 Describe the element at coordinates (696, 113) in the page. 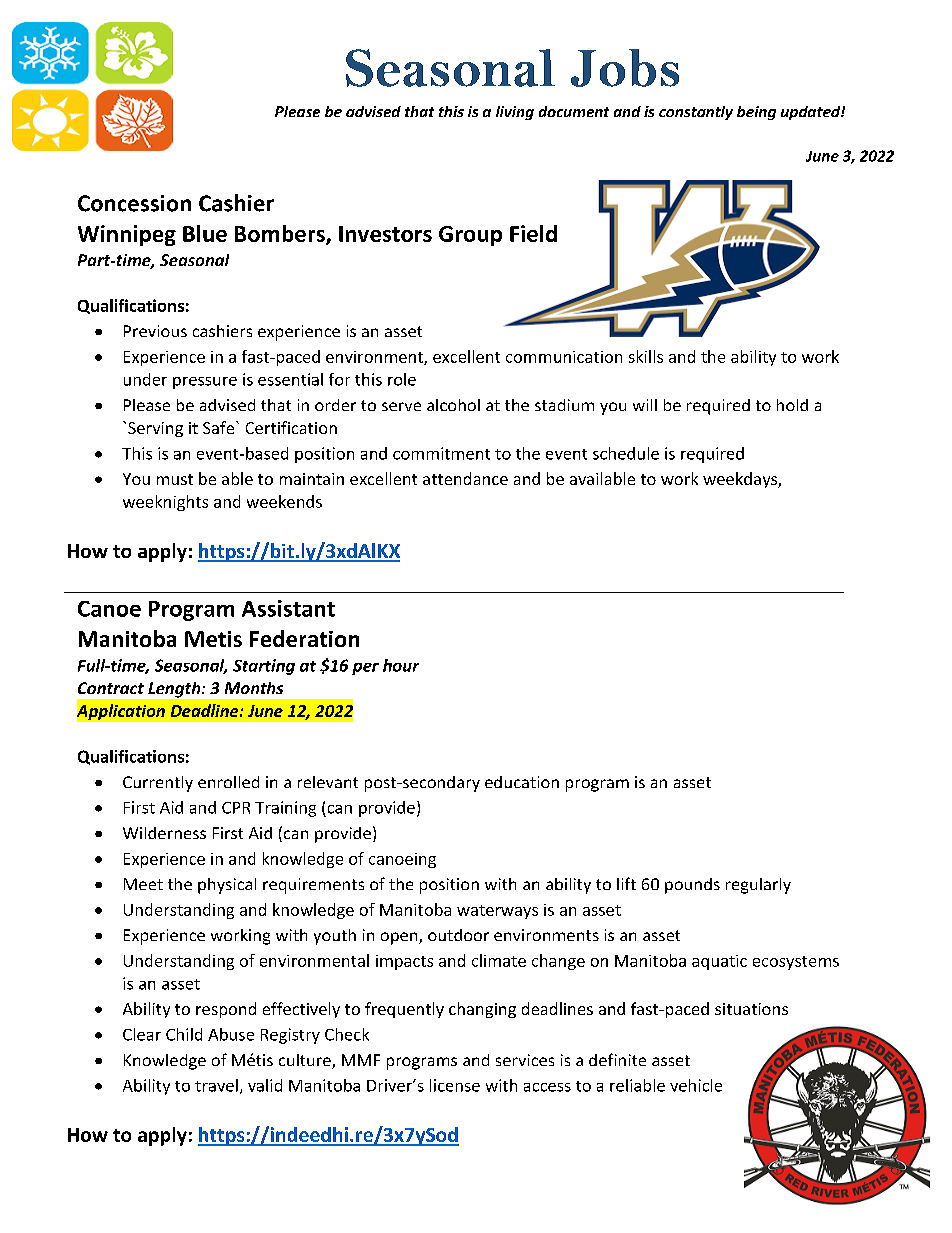

I see `constantly` at that location.
